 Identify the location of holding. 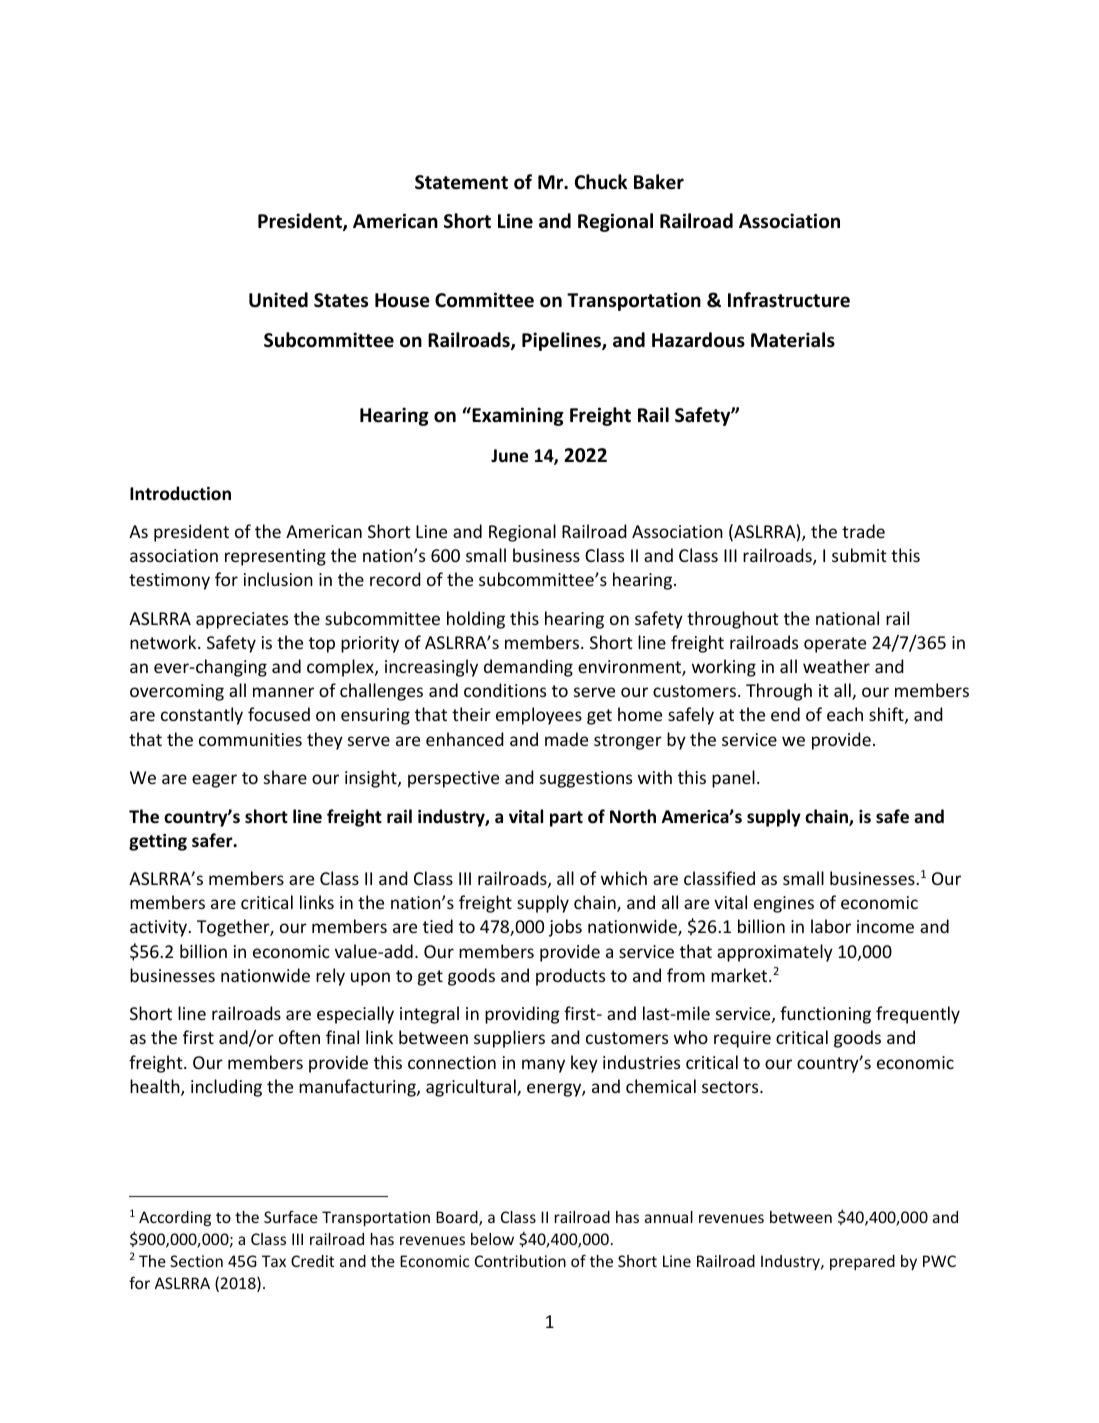
(476, 620).
